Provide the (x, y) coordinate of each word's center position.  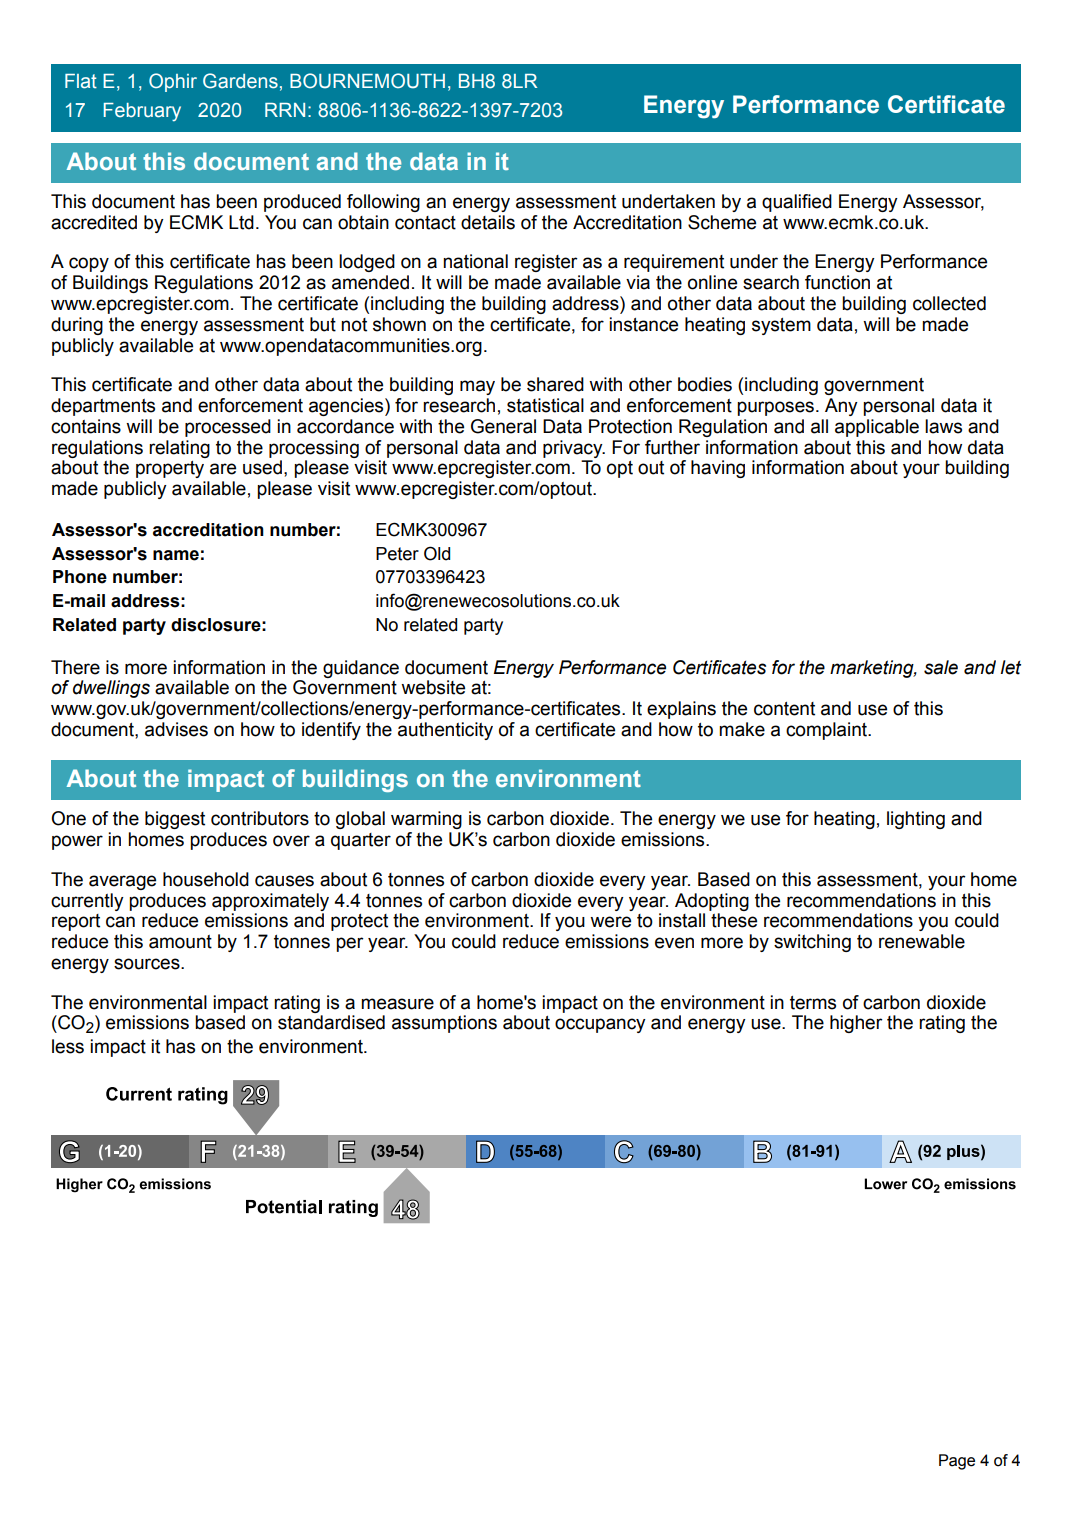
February (142, 112)
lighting (916, 820)
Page (957, 1462)
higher (856, 1024)
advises (176, 729)
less (68, 1046)
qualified (797, 203)
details (488, 222)
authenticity (445, 731)
